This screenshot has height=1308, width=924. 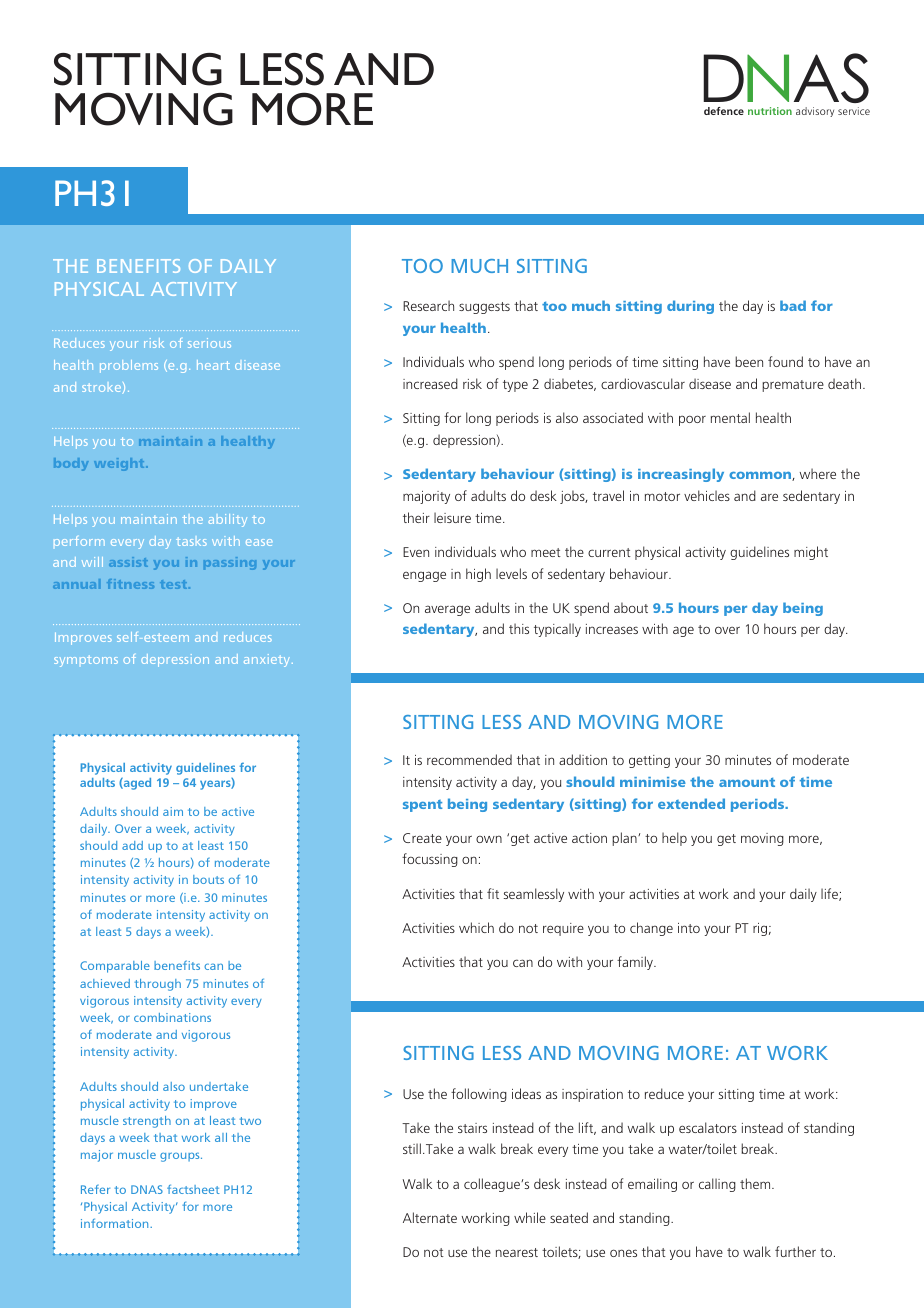 I want to click on aim, so click(x=173, y=811).
